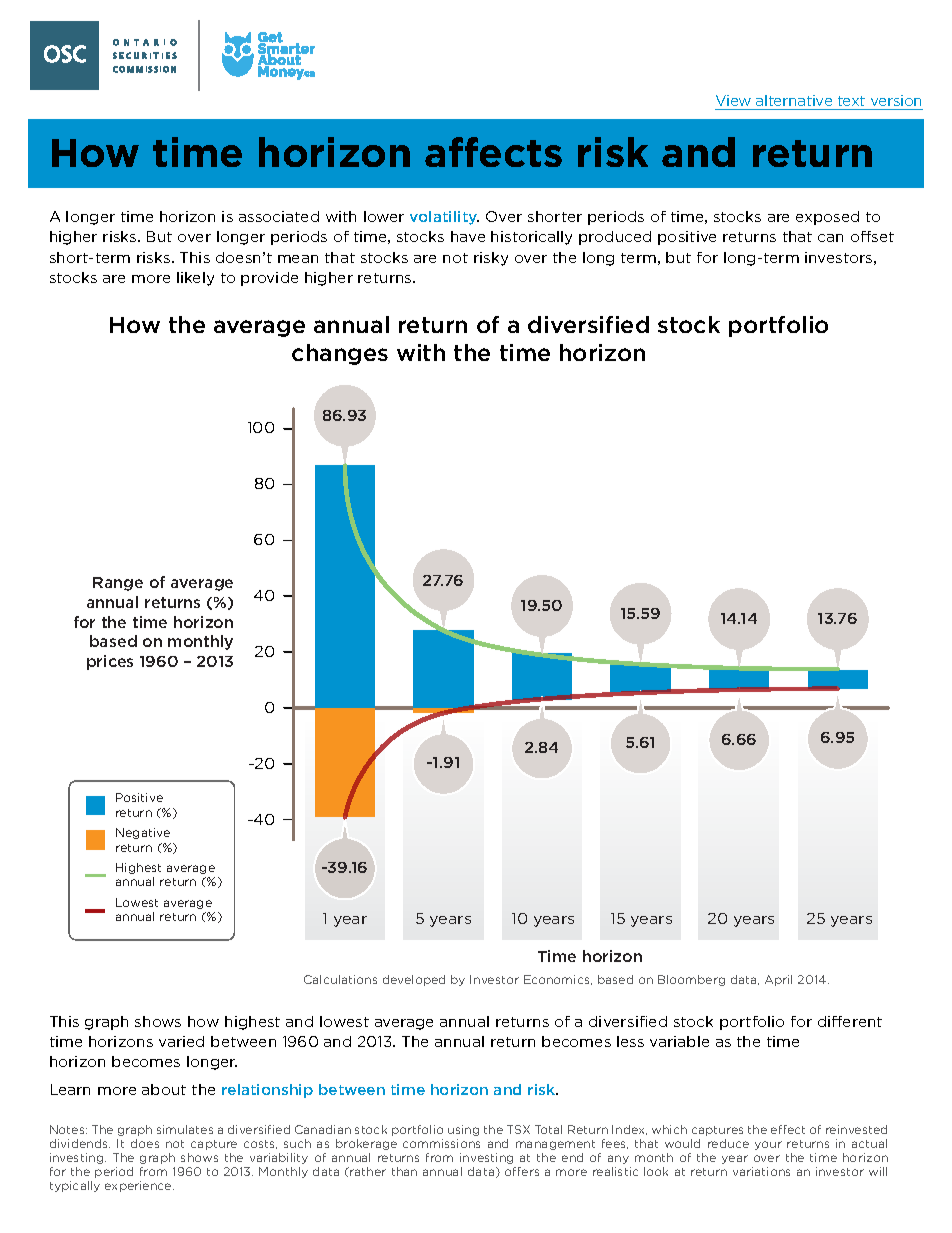 The height and width of the screenshot is (1233, 952). I want to click on changes, so click(340, 354).
